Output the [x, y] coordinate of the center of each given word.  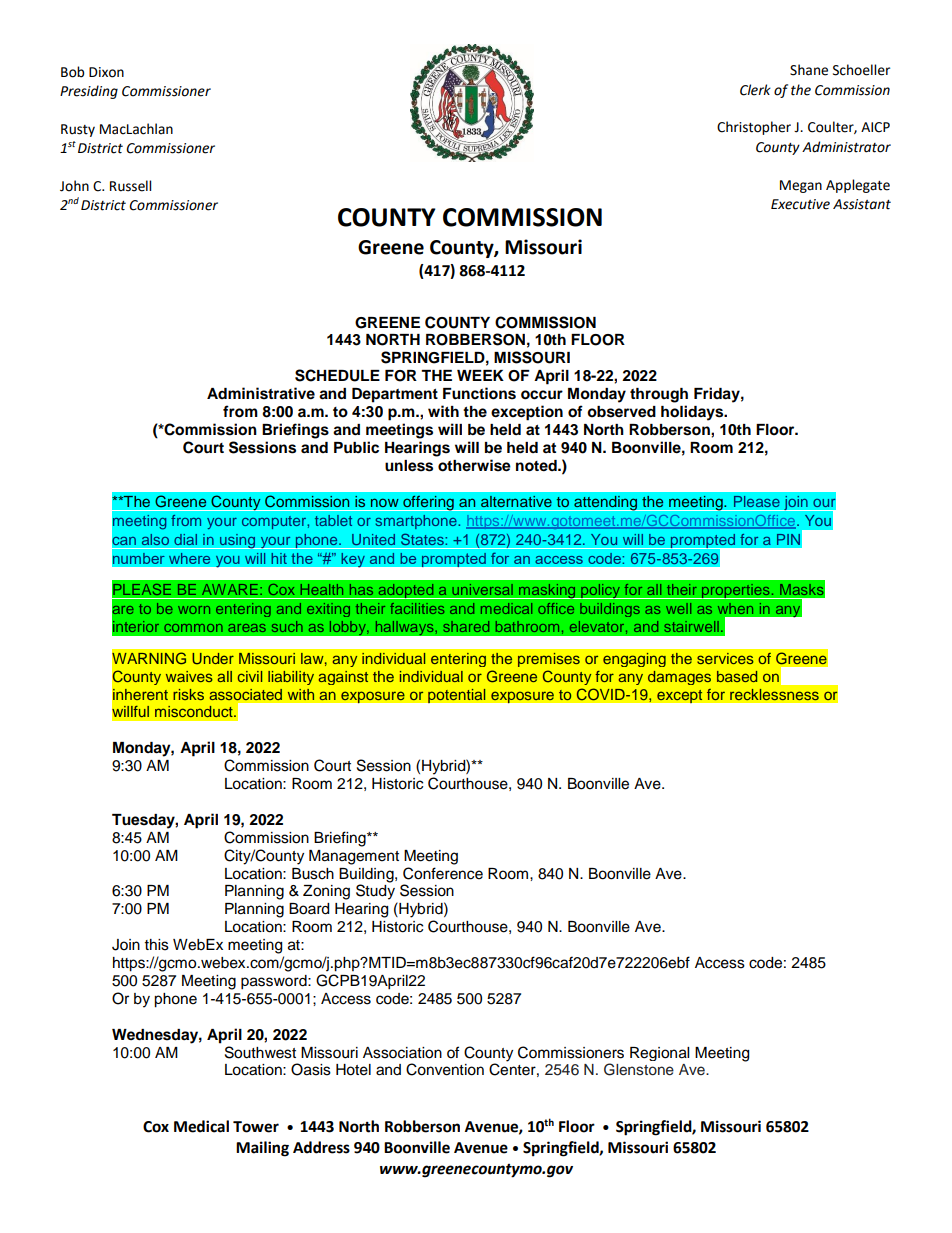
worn [194, 610]
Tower [256, 1127]
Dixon [106, 72]
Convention [445, 1069]
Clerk [755, 90]
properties [736, 591]
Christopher [754, 128]
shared [466, 626]
